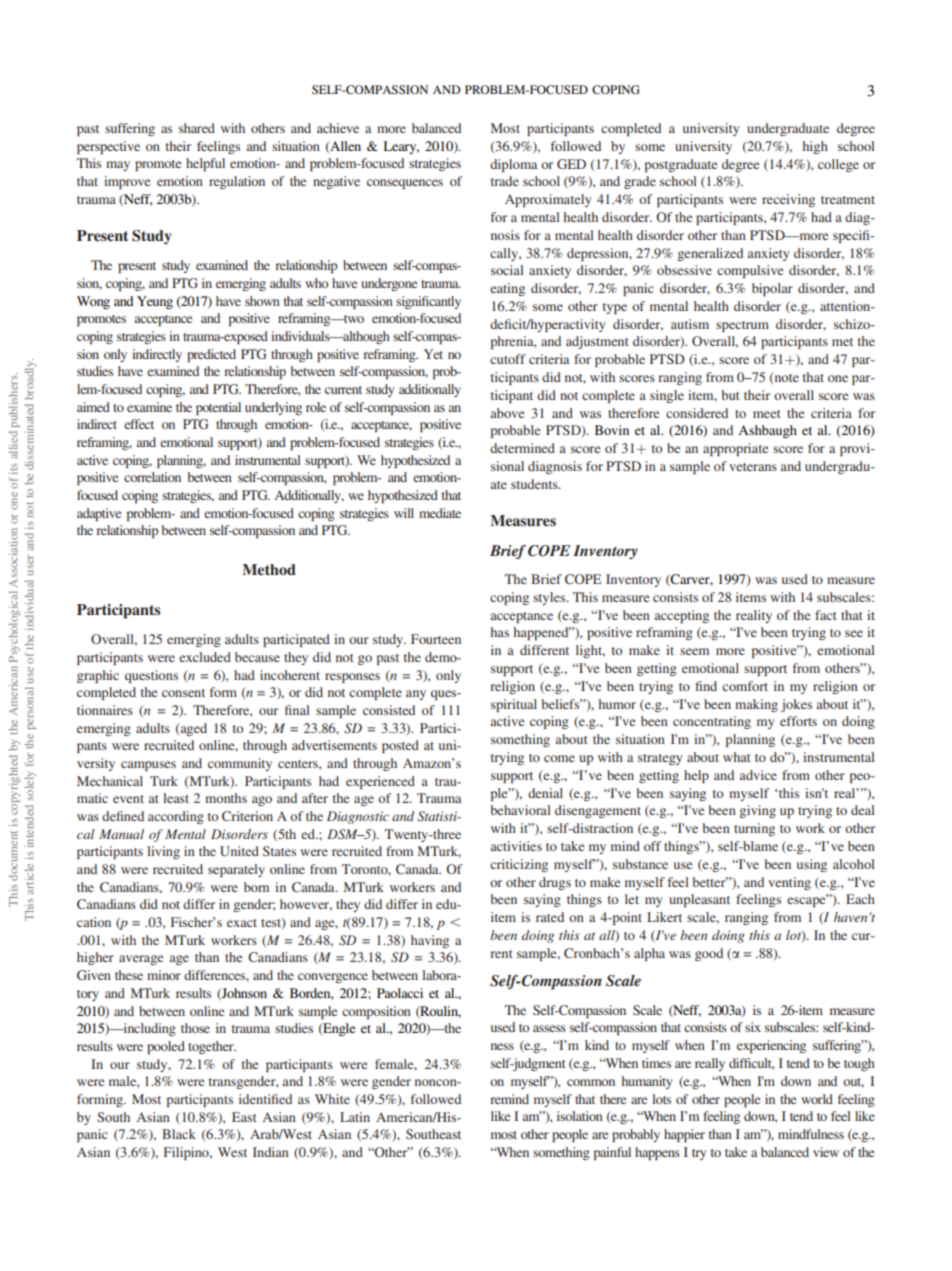 This document has height=1271, width=952. Describe the element at coordinates (788, 200) in the document. I see `receiving` at that location.
